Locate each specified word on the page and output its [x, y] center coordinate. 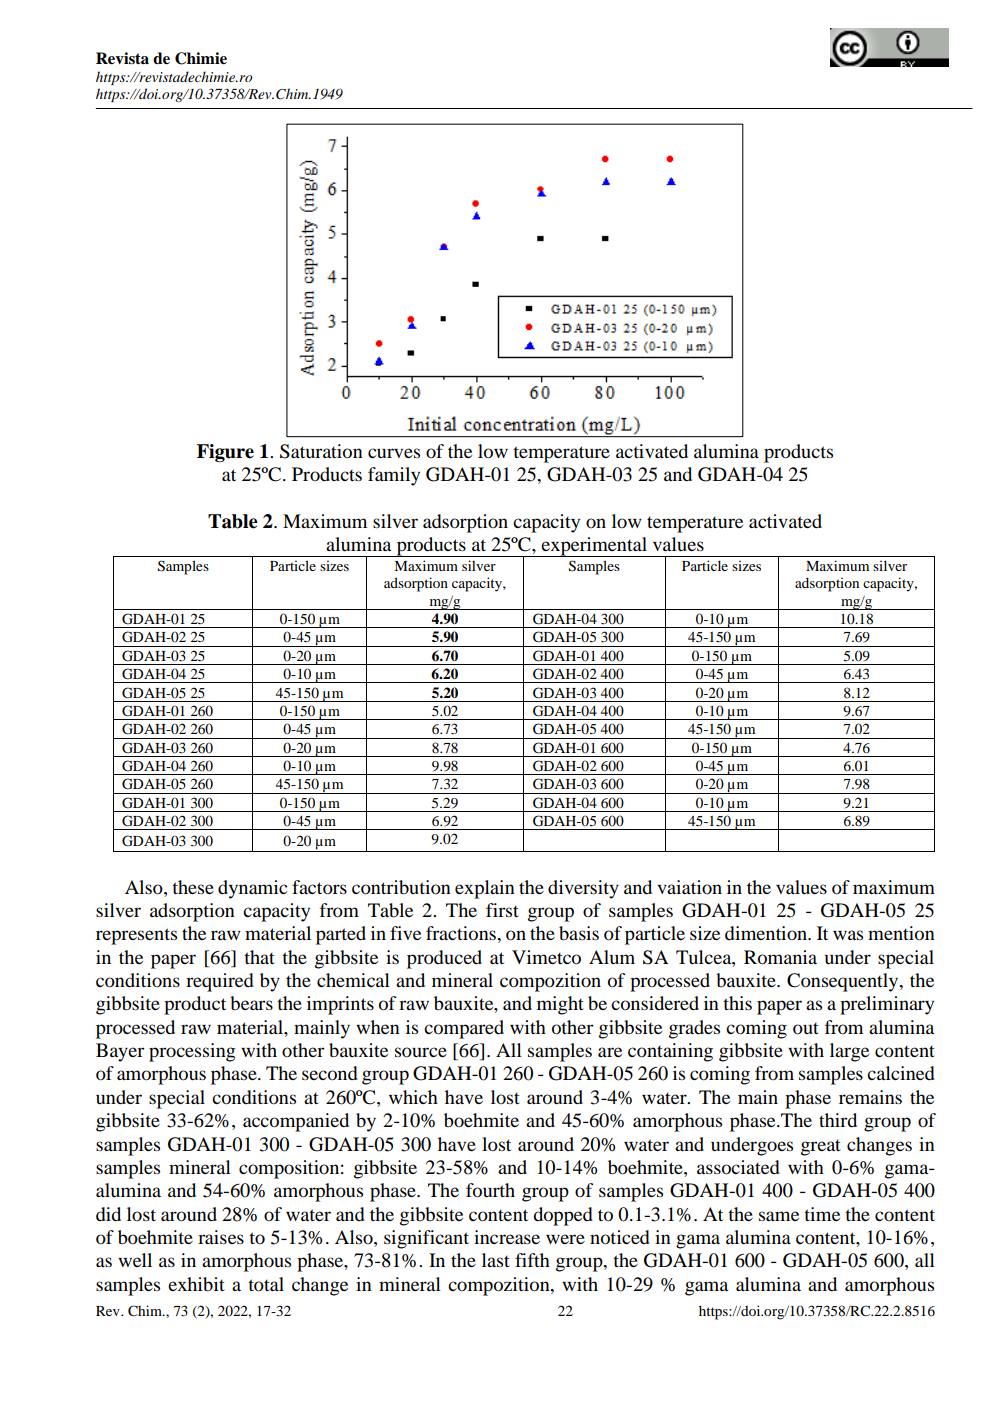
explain [485, 889]
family [394, 476]
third [838, 1120]
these [193, 887]
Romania [780, 957]
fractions [462, 933]
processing [192, 1052]
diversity [583, 889]
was [848, 935]
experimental [594, 547]
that [259, 957]
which [413, 1097]
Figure [225, 453]
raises [221, 1237]
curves [394, 453]
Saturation [321, 451]
